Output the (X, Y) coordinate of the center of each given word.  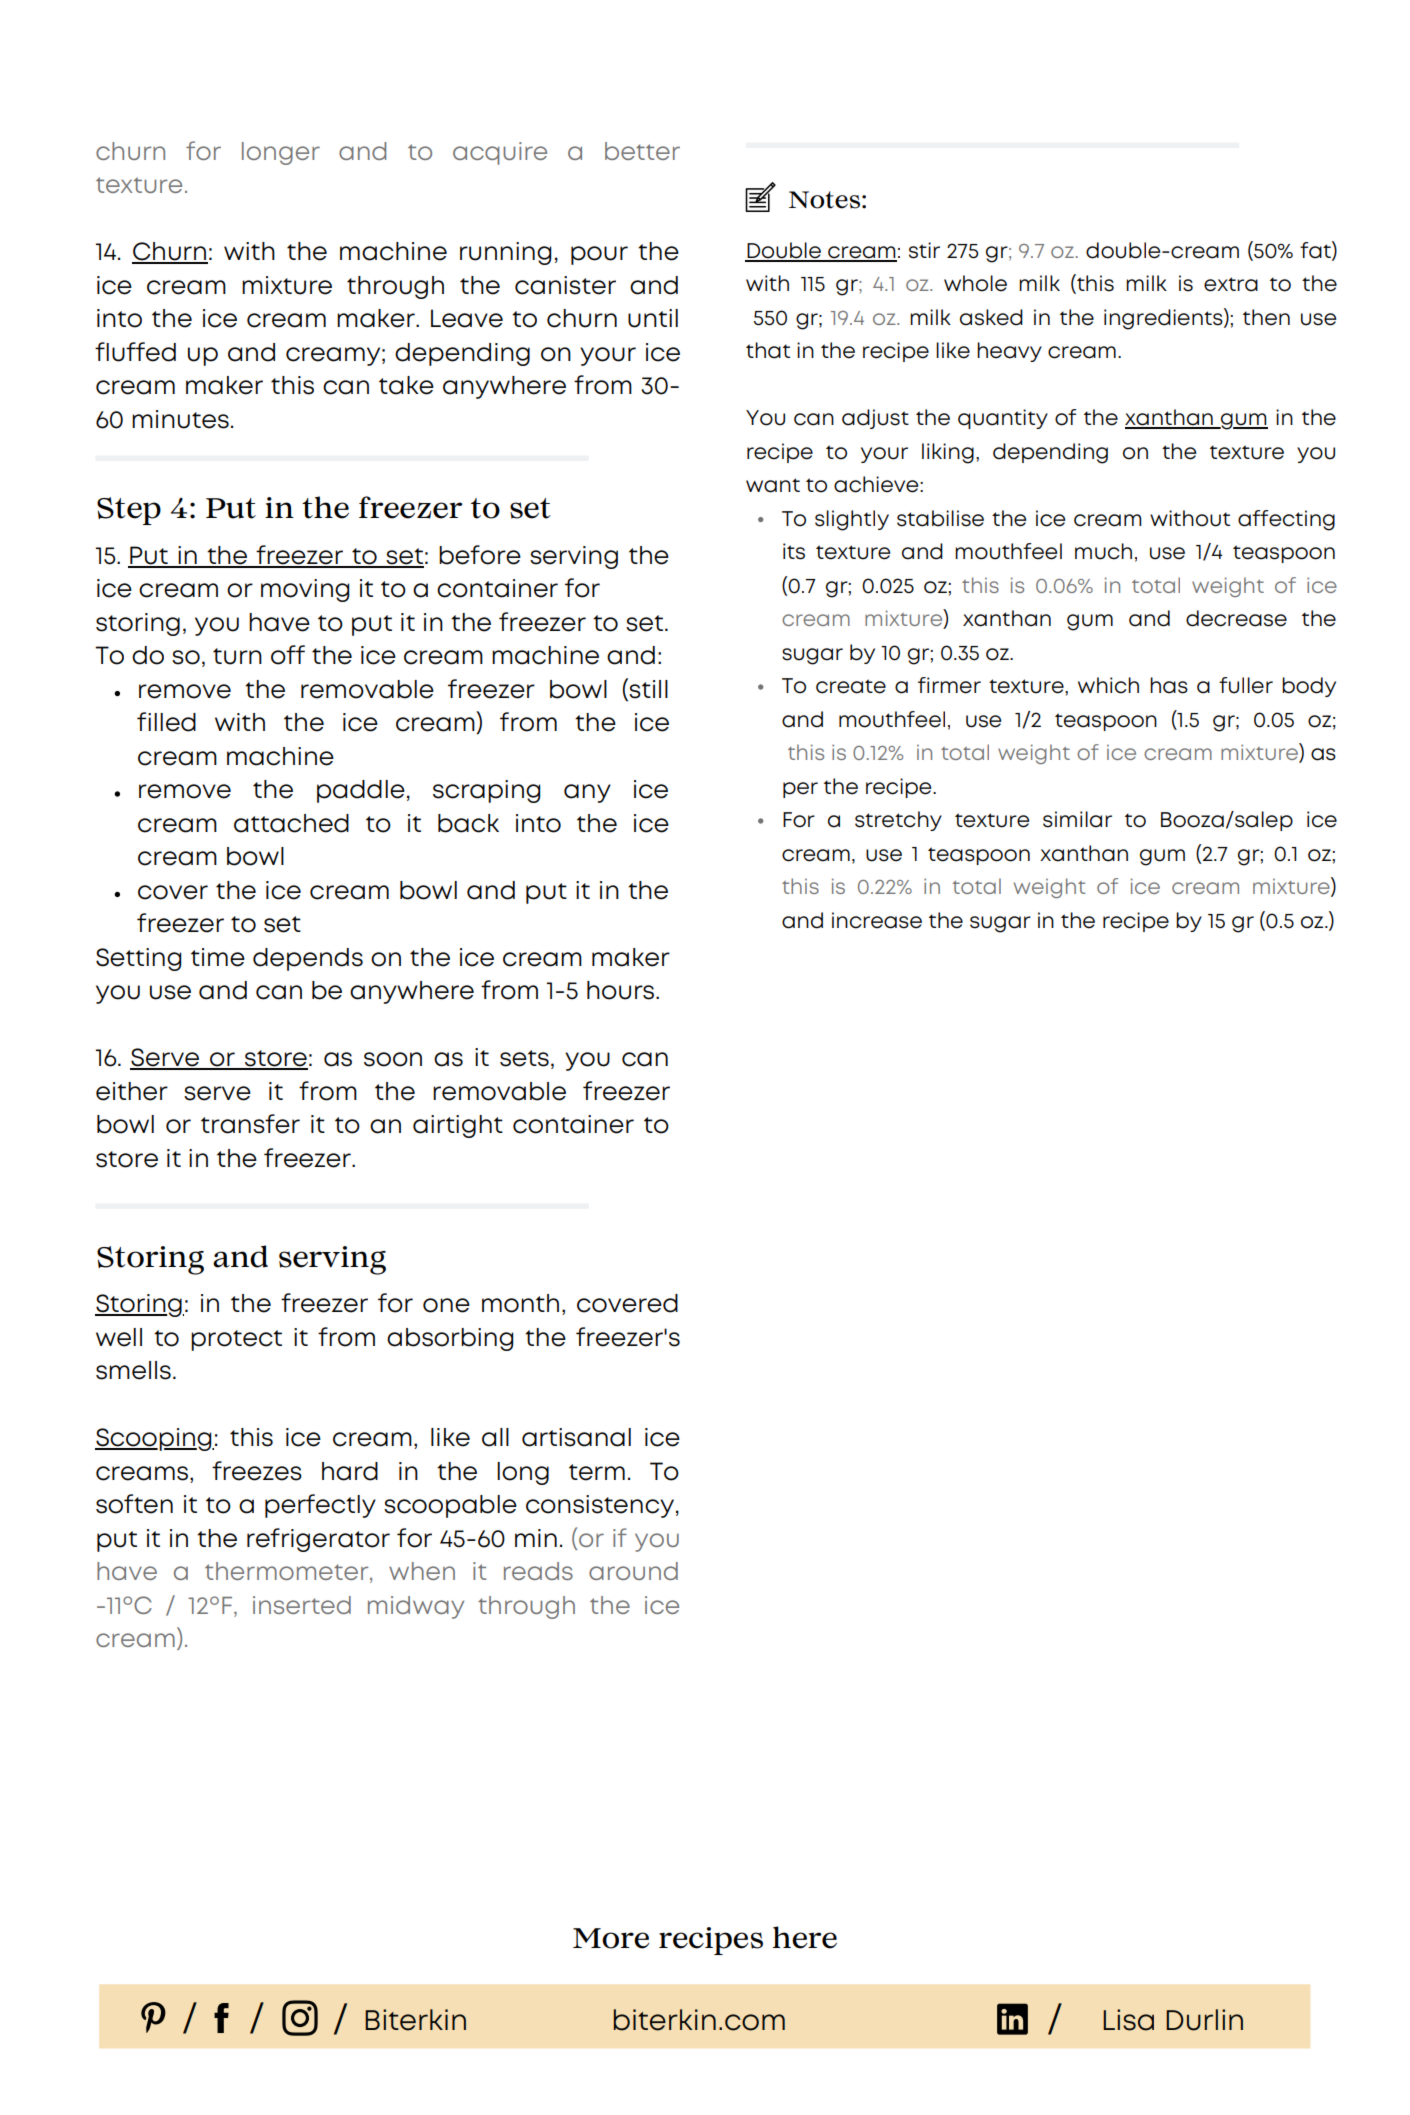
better (642, 151)
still (648, 689)
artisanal (576, 1437)
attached (291, 823)
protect (236, 1340)
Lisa (1128, 2020)
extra (1231, 284)
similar (1077, 819)
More (611, 1938)
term (597, 1472)
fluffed (135, 352)
